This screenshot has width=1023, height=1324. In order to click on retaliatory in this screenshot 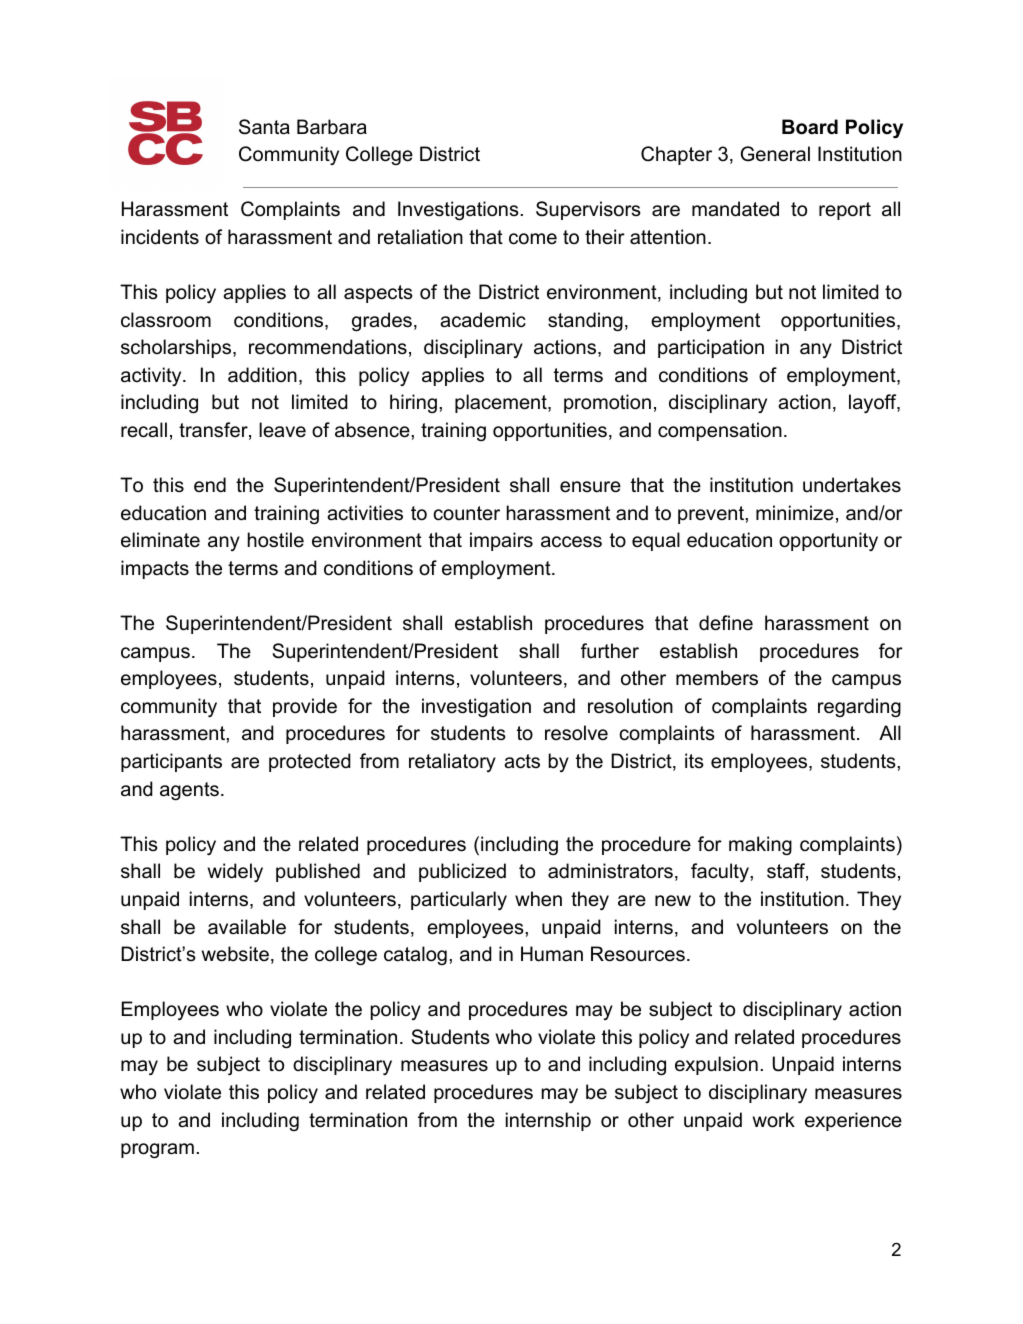, I will do `click(452, 762)`.
